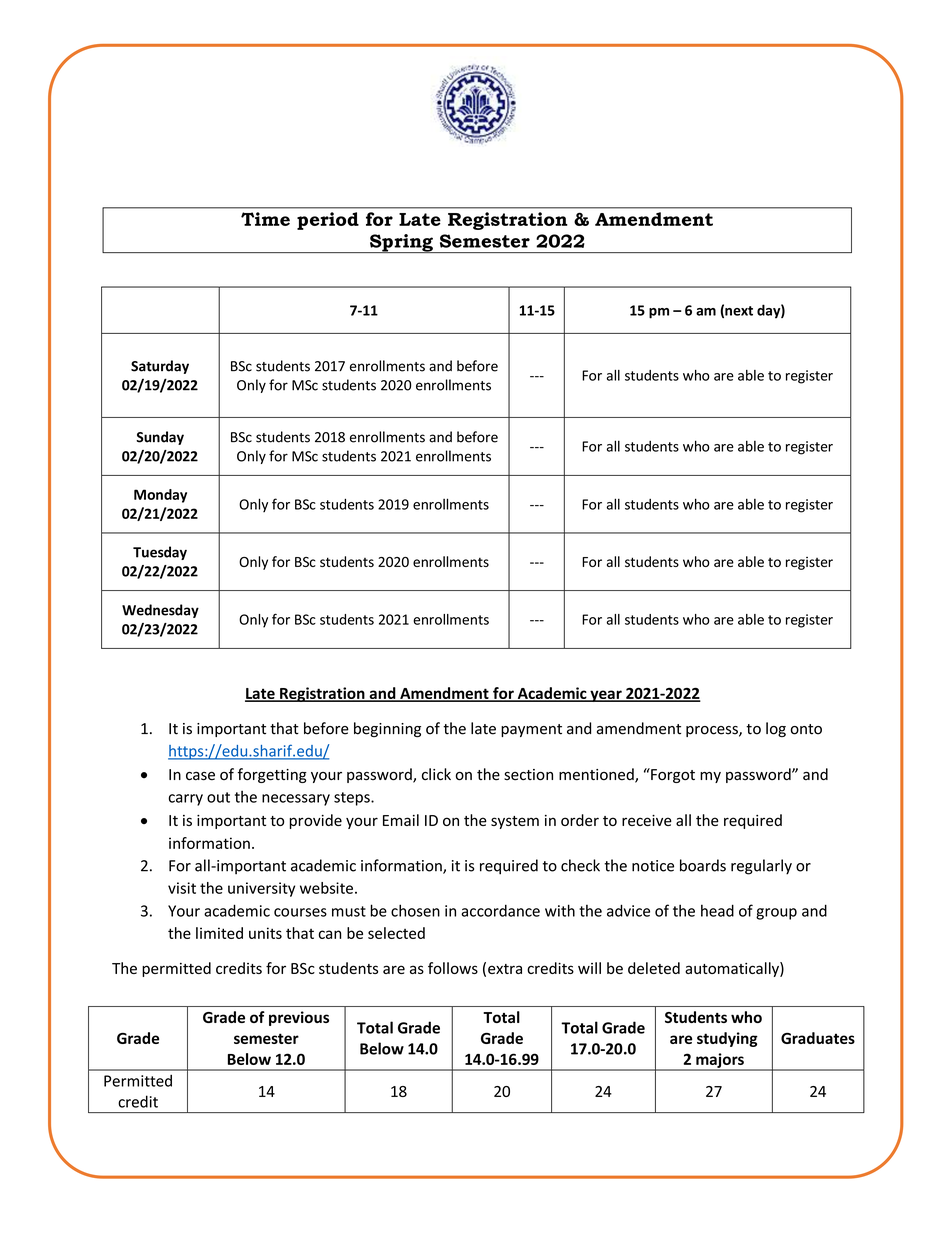  I want to click on Time, so click(265, 219).
